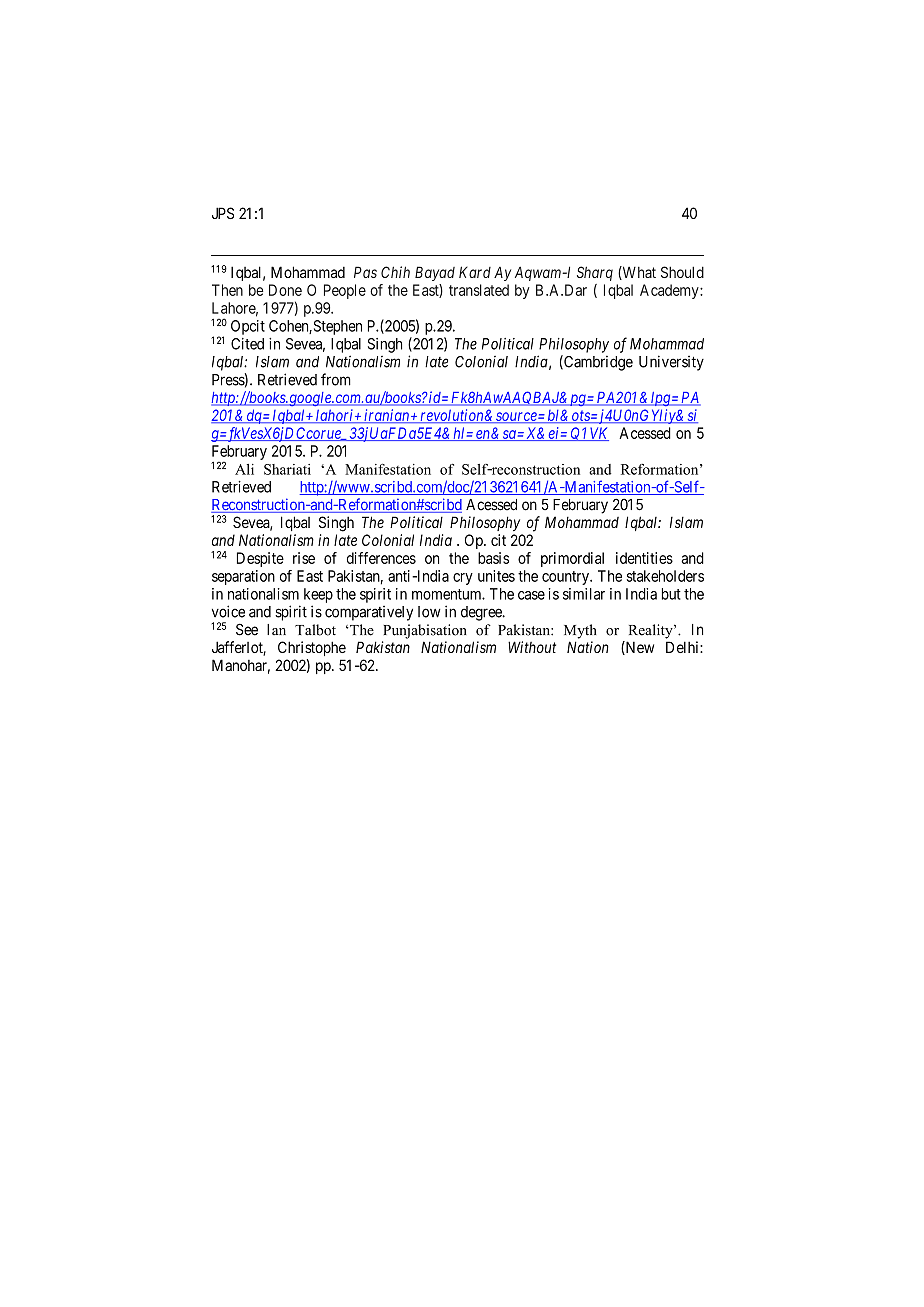  Describe the element at coordinates (336, 379) in the document. I see `from` at that location.
